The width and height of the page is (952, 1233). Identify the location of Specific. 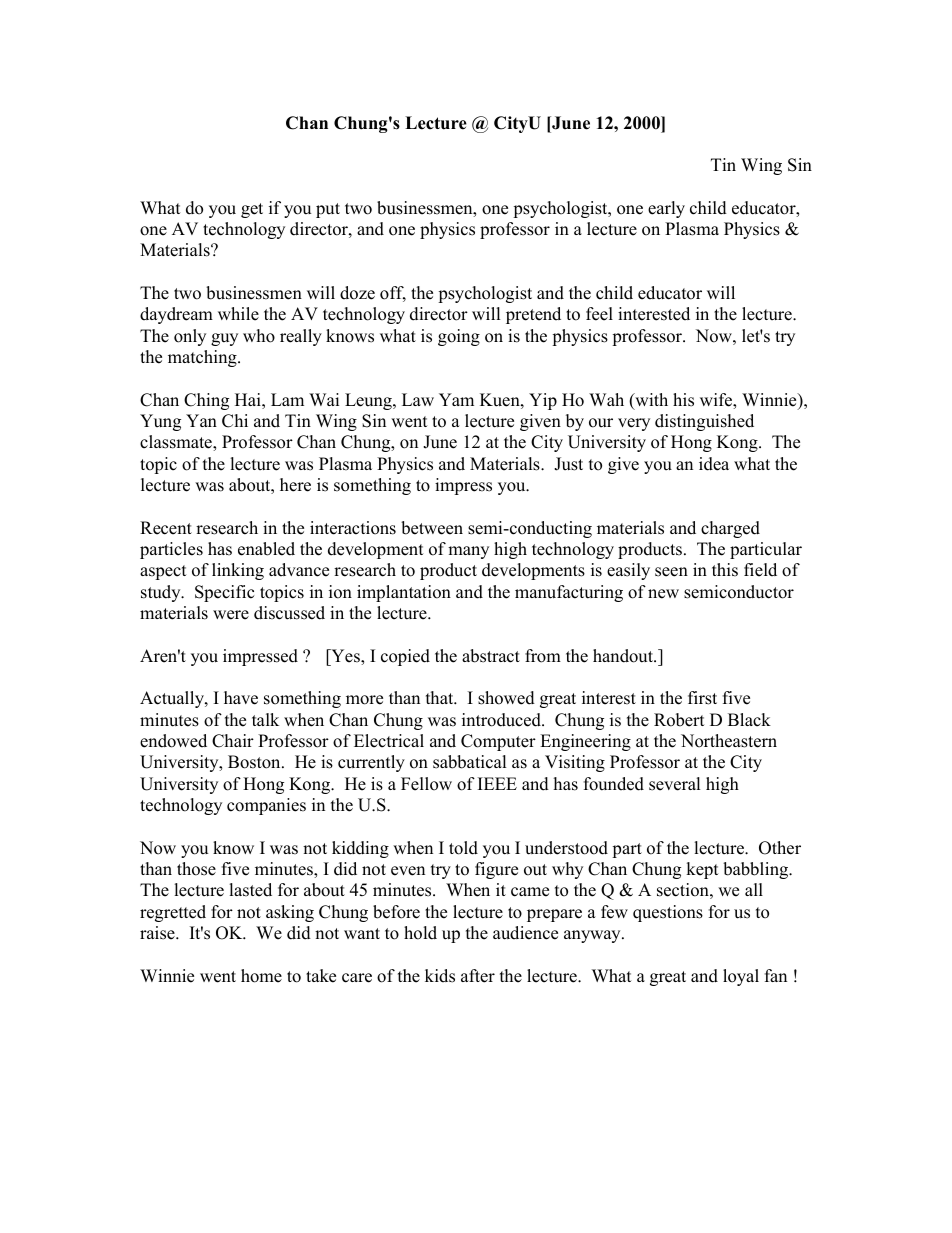
(224, 593).
